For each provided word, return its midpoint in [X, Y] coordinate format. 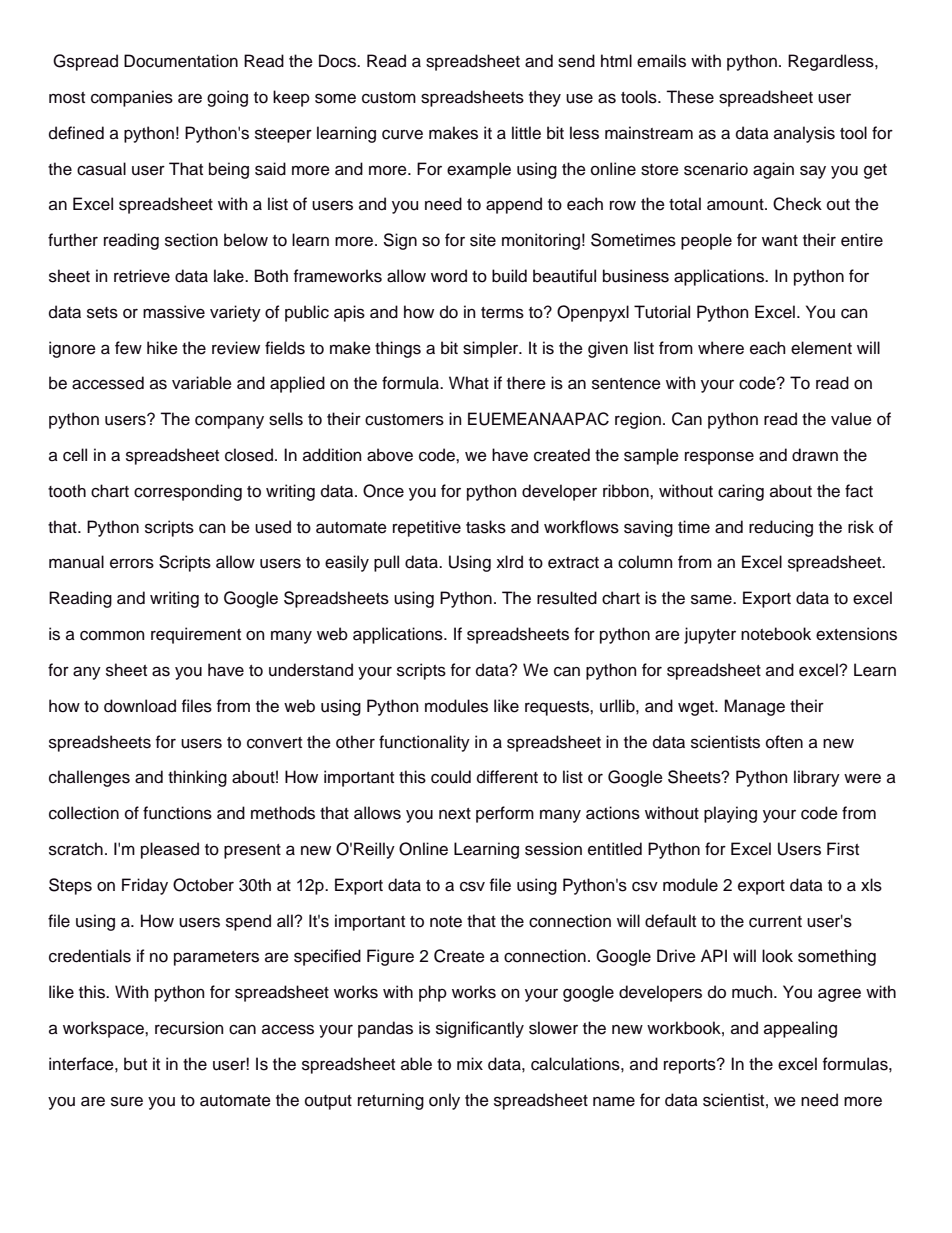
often [784, 742]
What [469, 382]
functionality [424, 743]
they [545, 98]
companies [132, 98]
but [135, 1064]
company [229, 422]
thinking [197, 778]
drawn [815, 455]
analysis [804, 134]
